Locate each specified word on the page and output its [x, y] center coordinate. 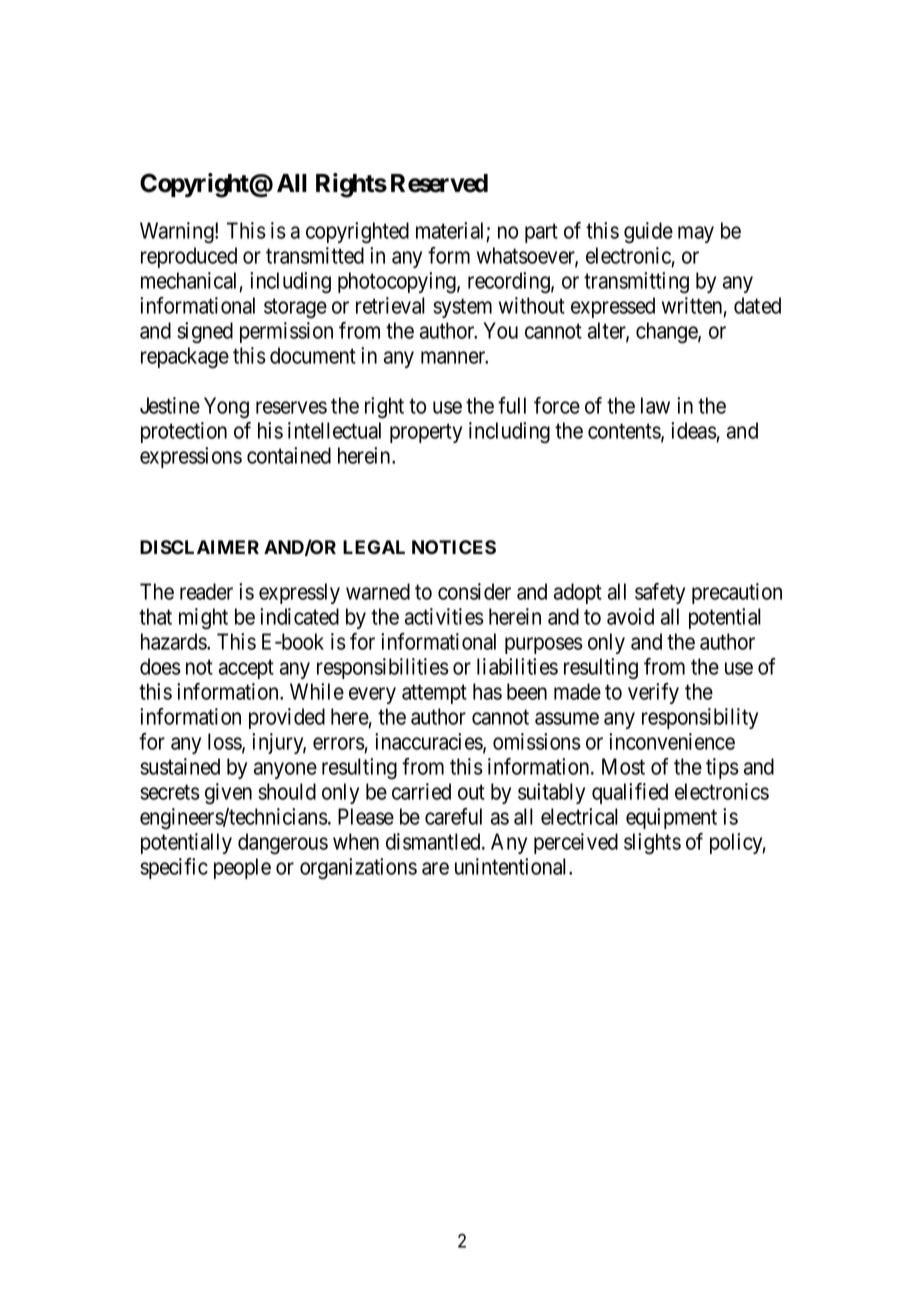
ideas [694, 432]
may [696, 234]
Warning [178, 233]
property [426, 433]
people [242, 868]
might [203, 619]
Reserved [439, 183]
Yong [226, 408]
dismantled [434, 841]
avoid [630, 616]
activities [444, 616]
